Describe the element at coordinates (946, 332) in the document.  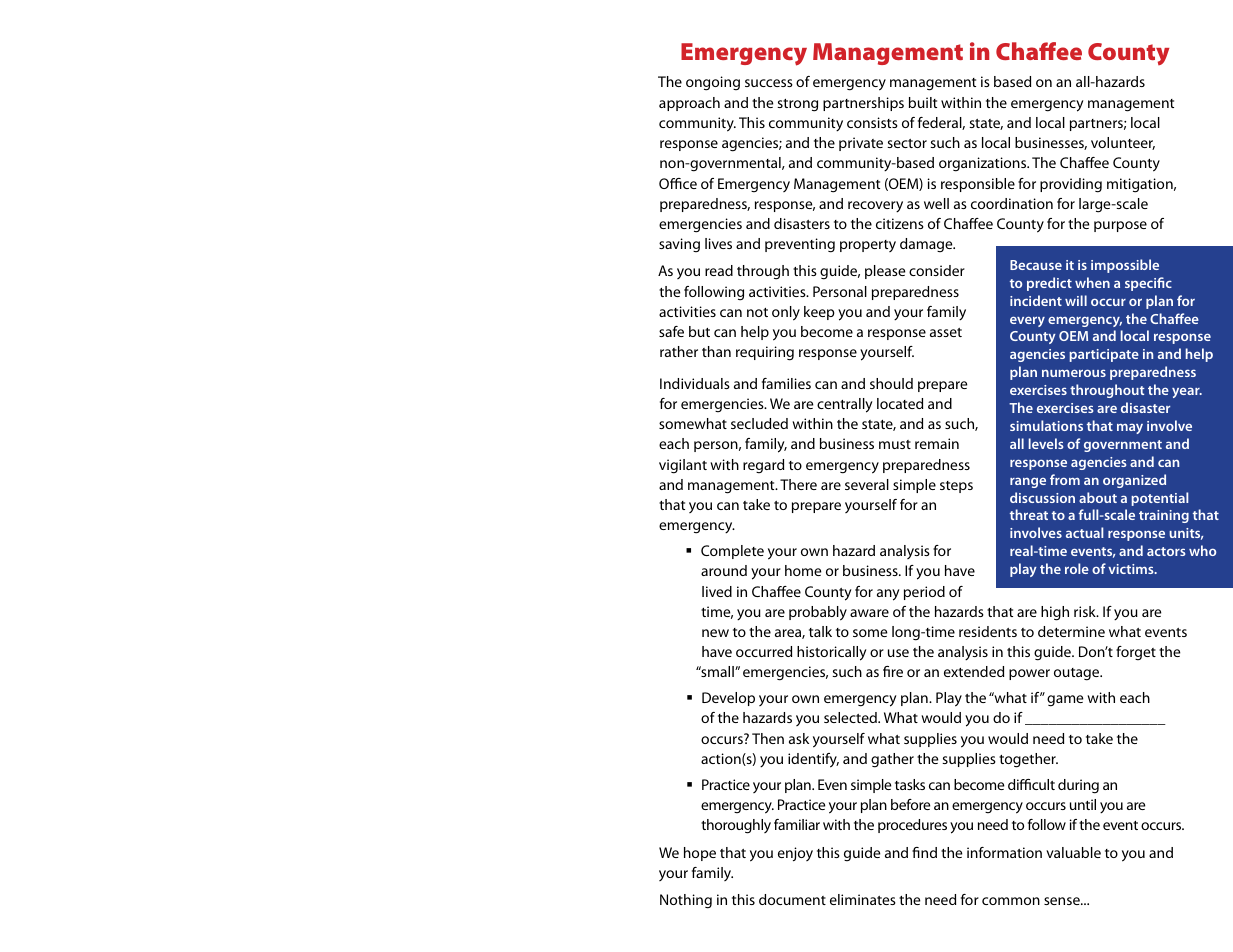
I see `asset` at that location.
